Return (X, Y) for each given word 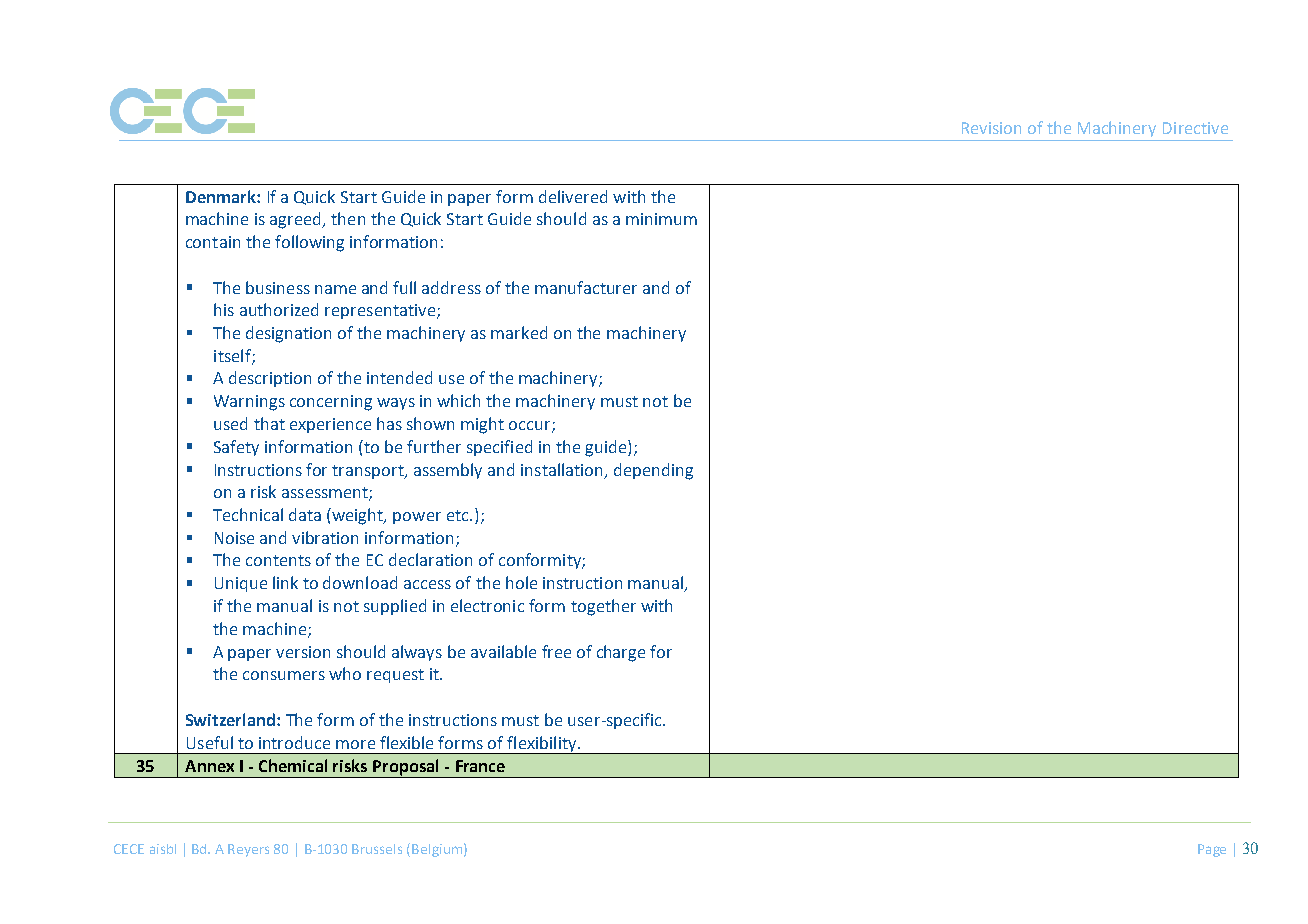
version (303, 652)
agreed (297, 220)
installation (561, 469)
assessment (326, 494)
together (603, 607)
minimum (661, 219)
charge (621, 653)
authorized (279, 309)
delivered (573, 196)
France (480, 766)
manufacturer (586, 287)
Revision (991, 128)
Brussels (377, 849)
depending (653, 471)
